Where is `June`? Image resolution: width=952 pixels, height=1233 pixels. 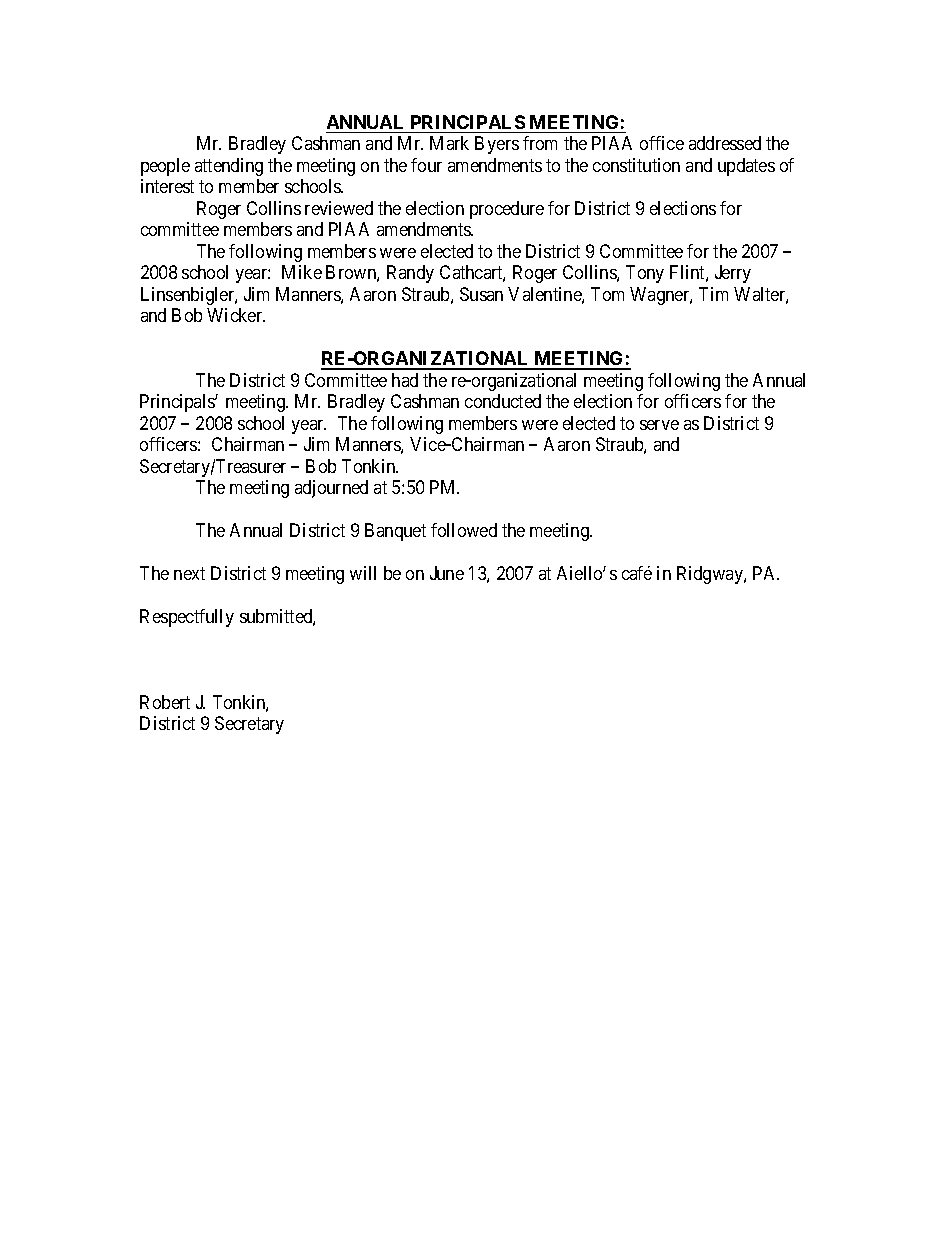 June is located at coordinates (447, 573).
